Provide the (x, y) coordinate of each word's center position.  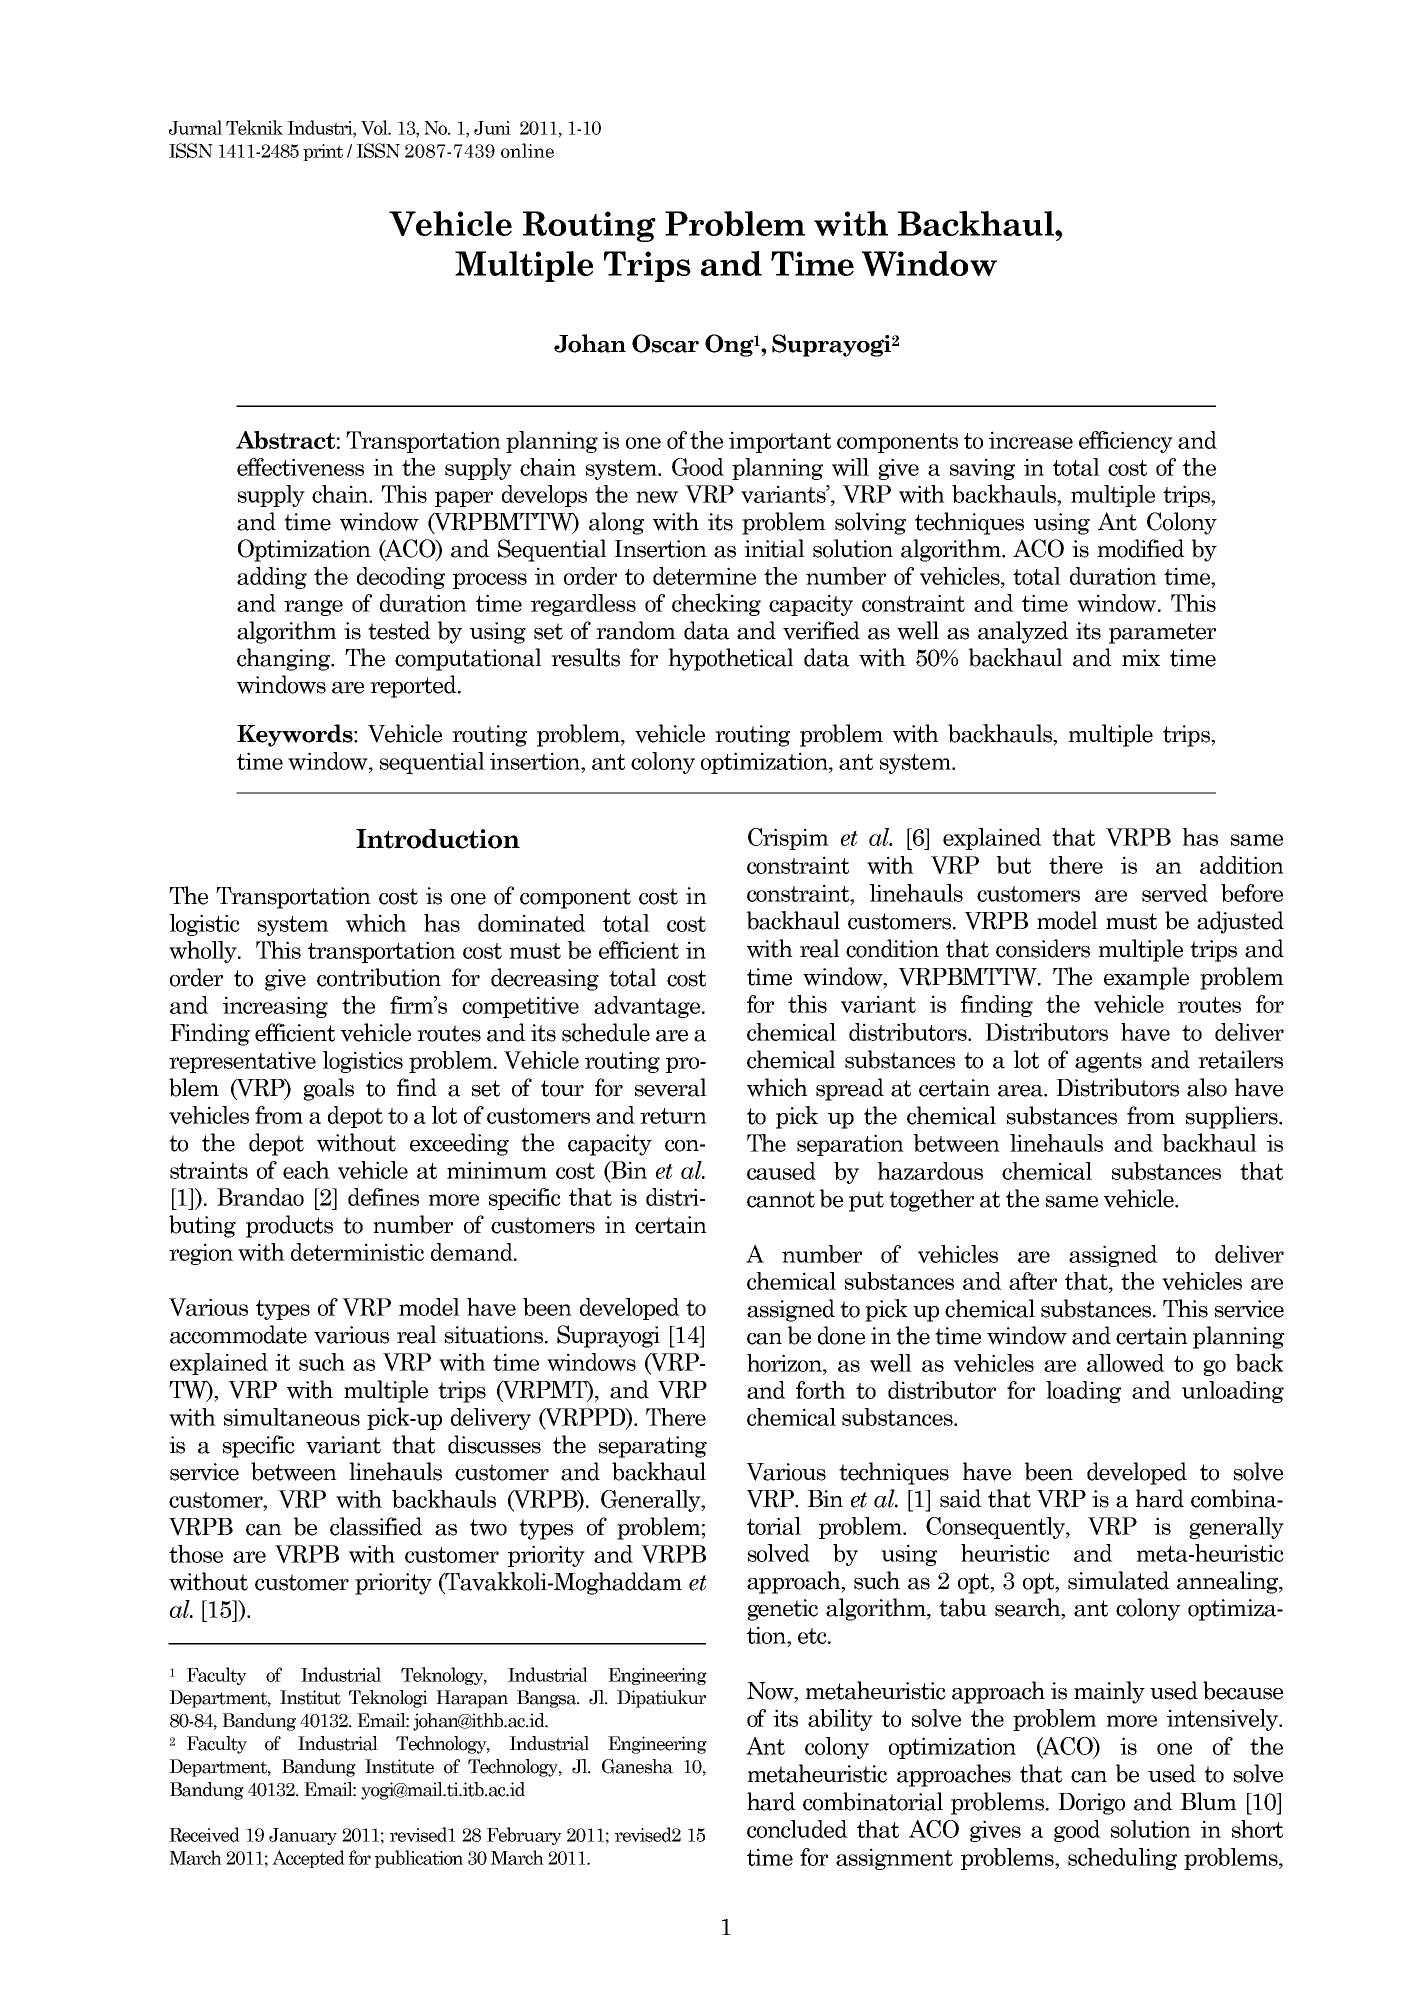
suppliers (1233, 1117)
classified (376, 1526)
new (657, 497)
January (303, 1836)
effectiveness (300, 467)
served (1175, 893)
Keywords (296, 735)
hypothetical (731, 659)
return (673, 1116)
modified (1141, 548)
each (306, 1170)
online (527, 150)
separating (653, 1447)
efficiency (1126, 442)
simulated (1119, 1580)
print (323, 152)
